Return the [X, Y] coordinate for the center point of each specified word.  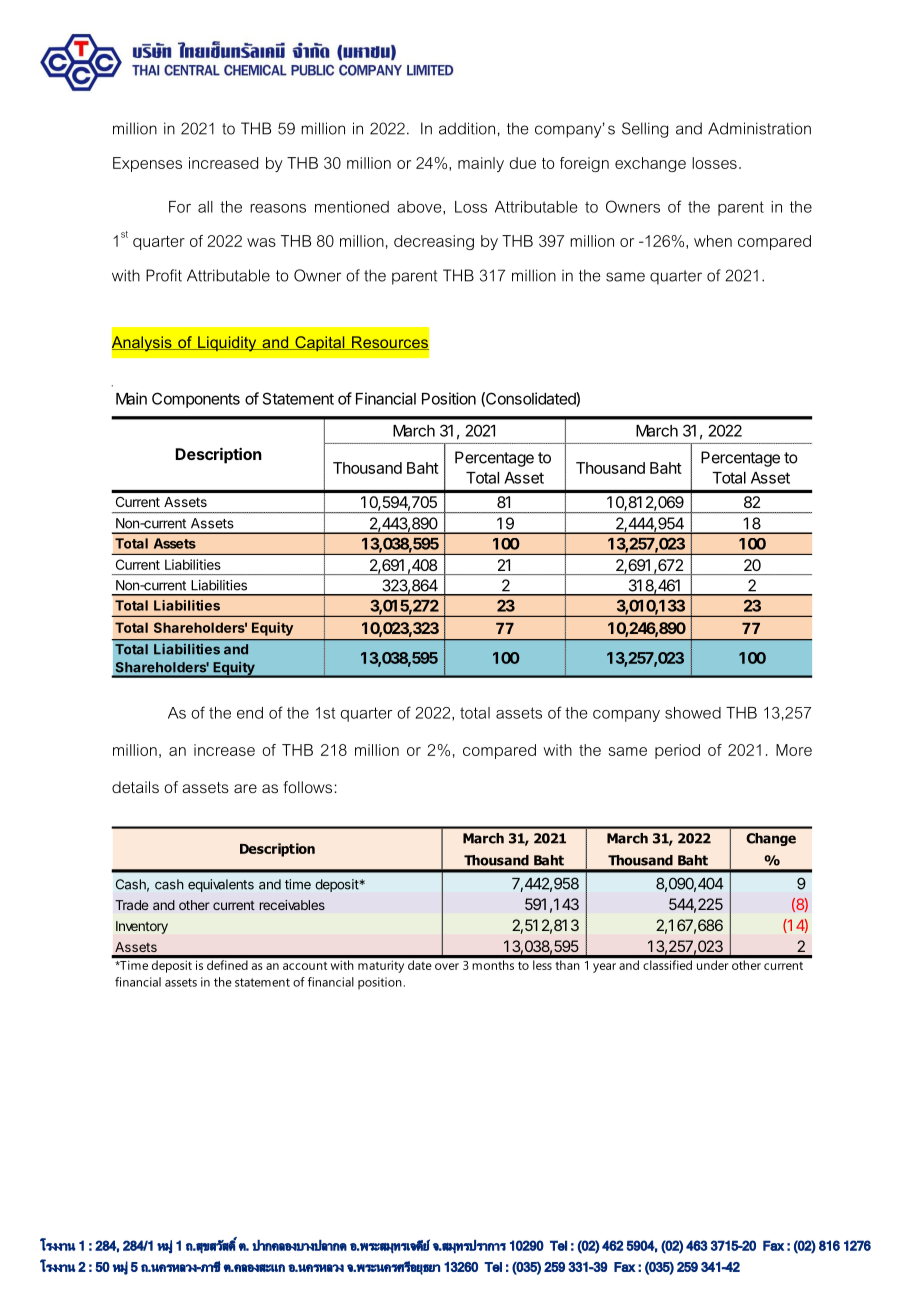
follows [307, 787]
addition [467, 128]
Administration [759, 128]
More [794, 750]
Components [196, 400]
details [135, 787]
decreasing [434, 242]
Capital [320, 343]
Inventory [142, 927]
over [447, 966]
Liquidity [227, 344]
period [677, 751]
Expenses [147, 164]
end [250, 713]
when [713, 241]
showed [693, 713]
